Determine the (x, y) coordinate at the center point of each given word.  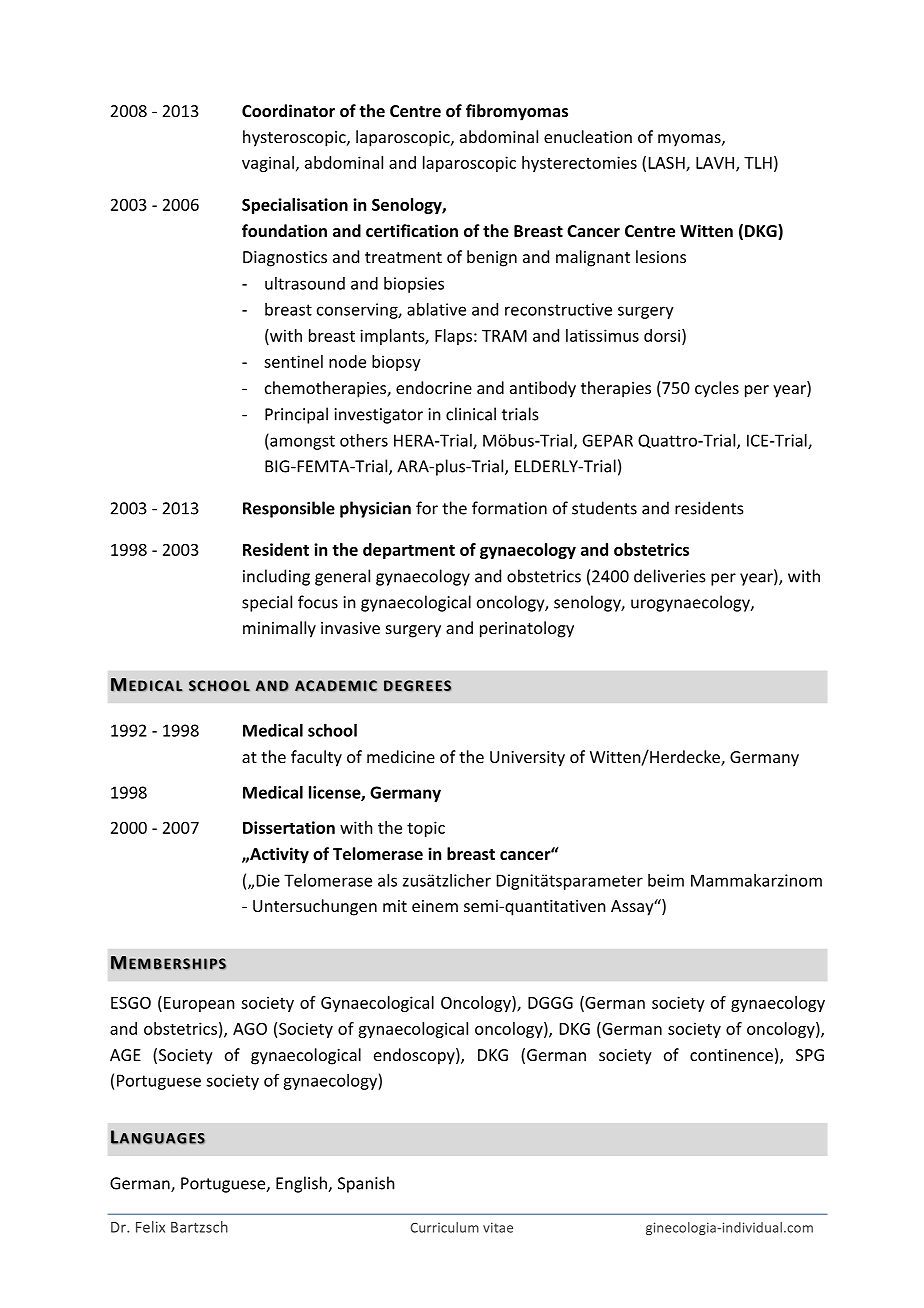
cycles (717, 389)
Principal (296, 415)
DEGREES (417, 686)
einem (435, 906)
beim (666, 880)
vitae (498, 1227)
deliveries (670, 576)
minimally (279, 629)
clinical (471, 414)
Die (268, 880)
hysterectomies (579, 164)
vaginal (268, 164)
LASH (668, 164)
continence (731, 1055)
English (302, 1184)
